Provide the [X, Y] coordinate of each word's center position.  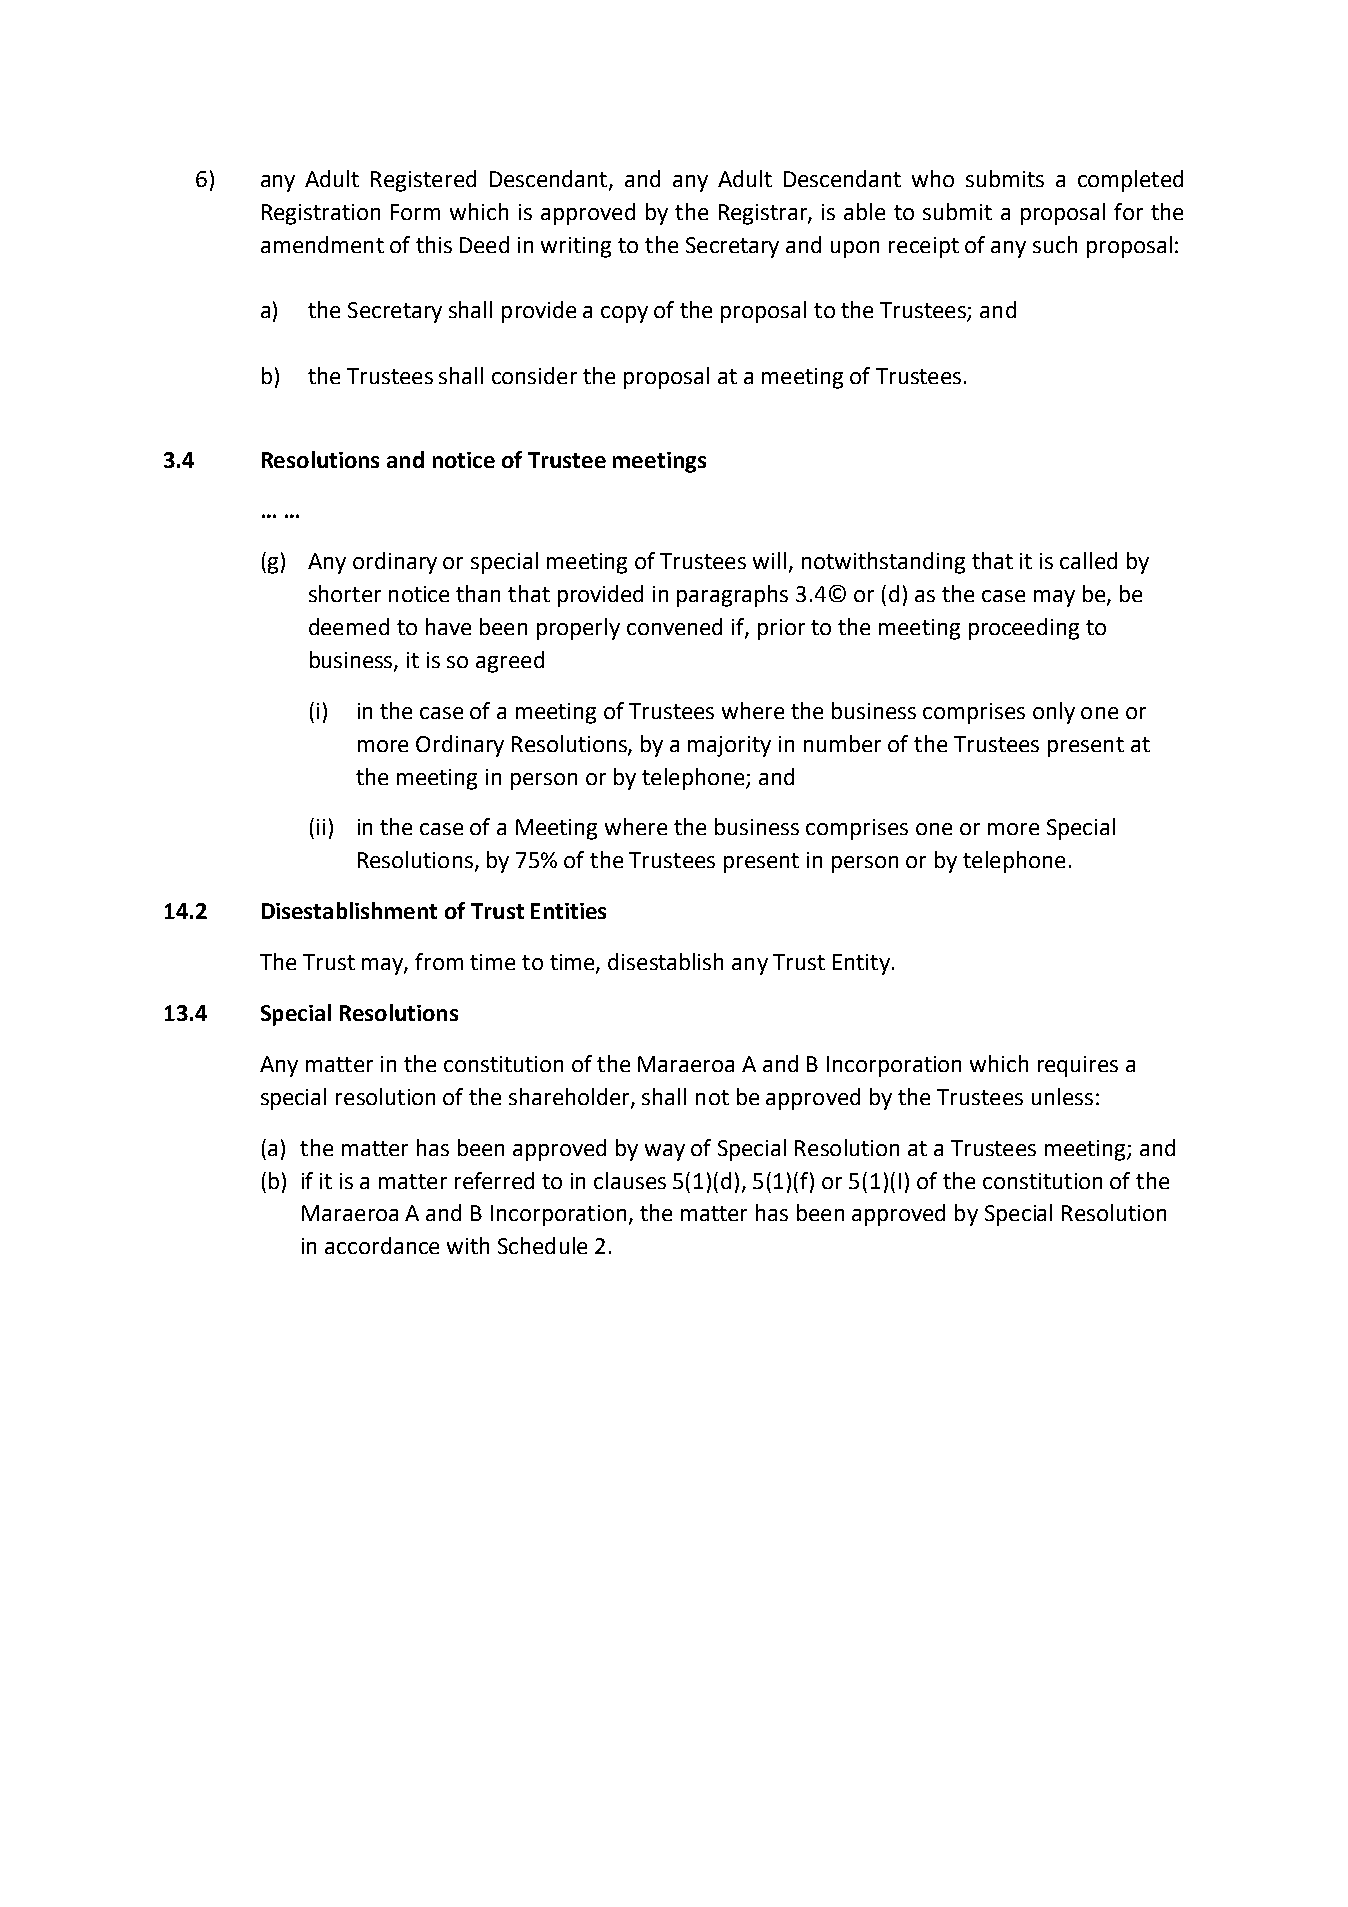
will [769, 560]
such [1055, 244]
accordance [382, 1245]
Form [415, 212]
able [864, 211]
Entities [568, 911]
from [439, 961]
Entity [861, 964]
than [478, 593]
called [1088, 560]
